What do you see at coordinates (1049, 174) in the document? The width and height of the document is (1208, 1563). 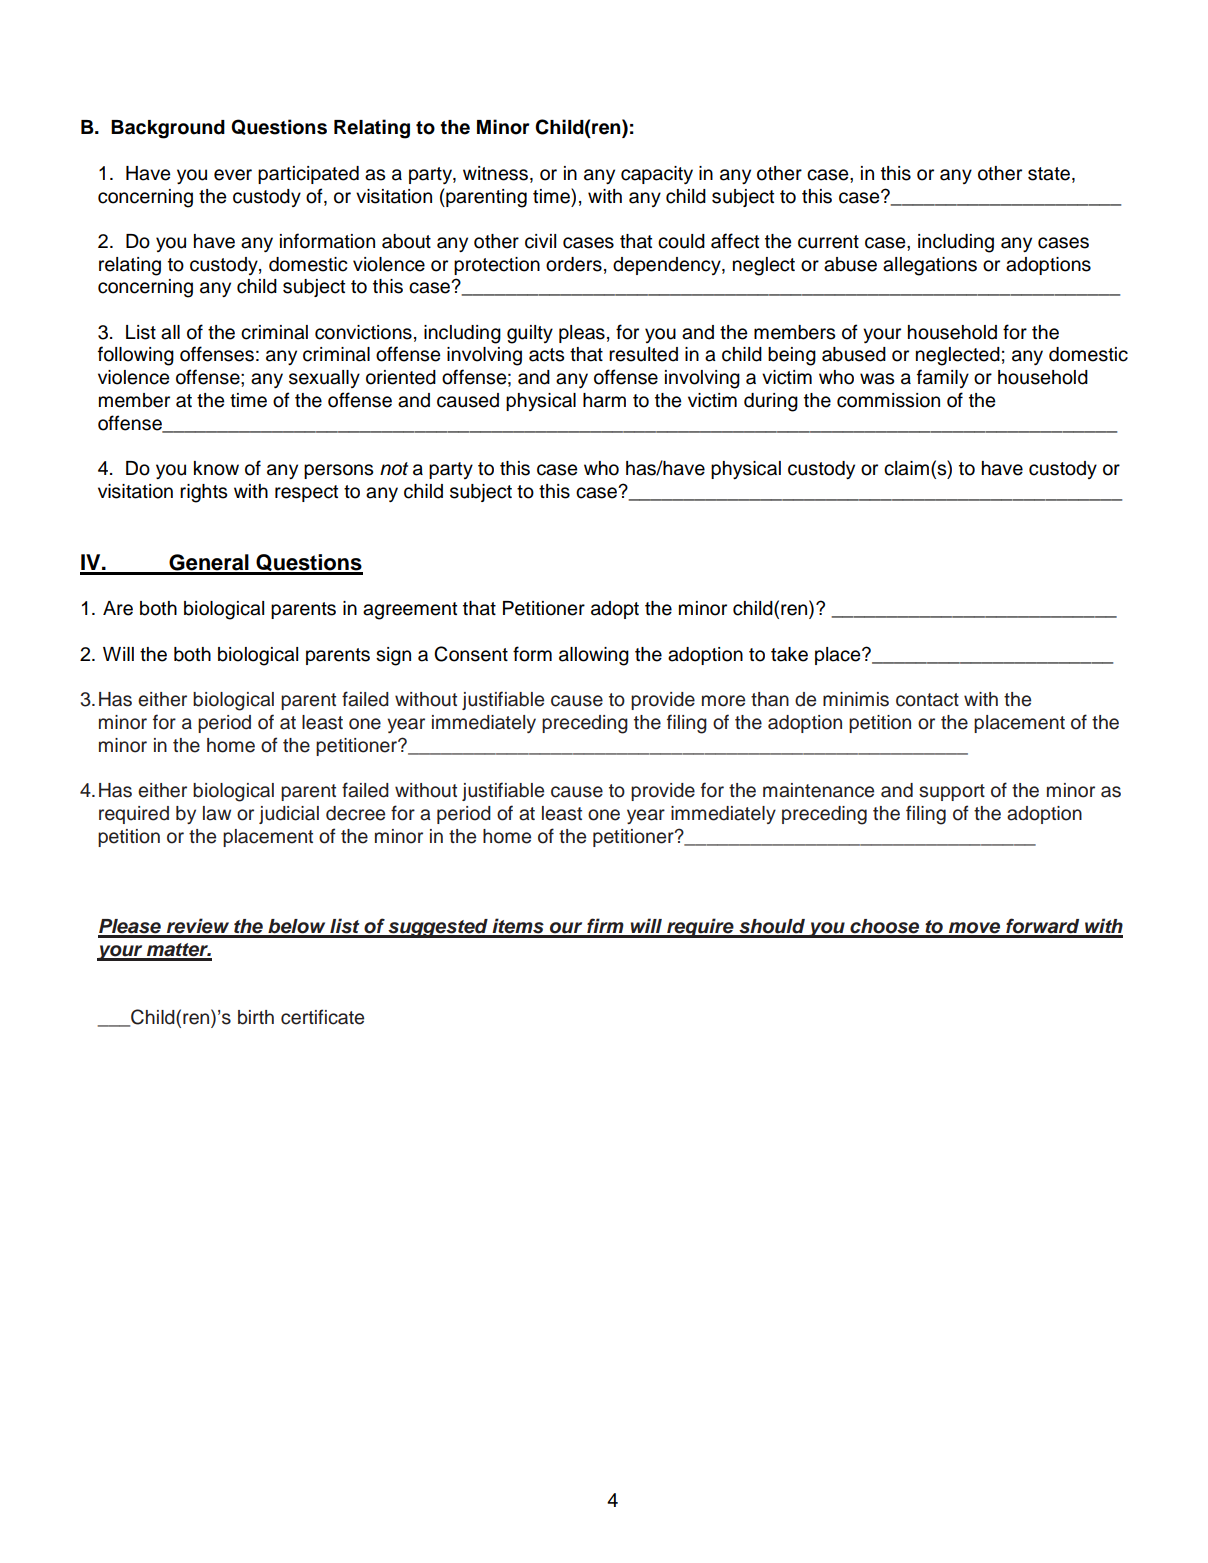 I see `state` at bounding box center [1049, 174].
